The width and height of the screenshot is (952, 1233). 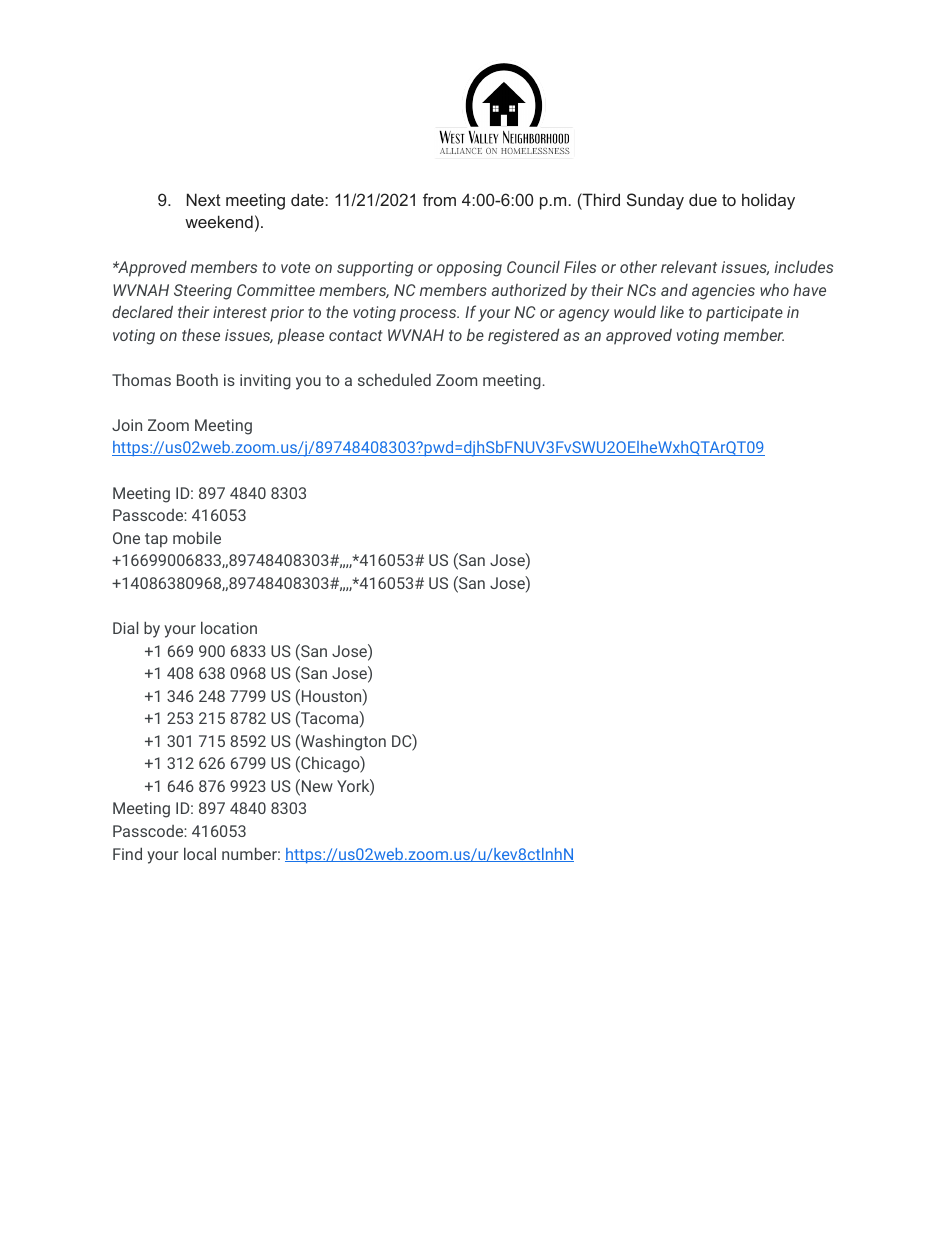 What do you see at coordinates (672, 312) in the screenshot?
I see `like` at bounding box center [672, 312].
